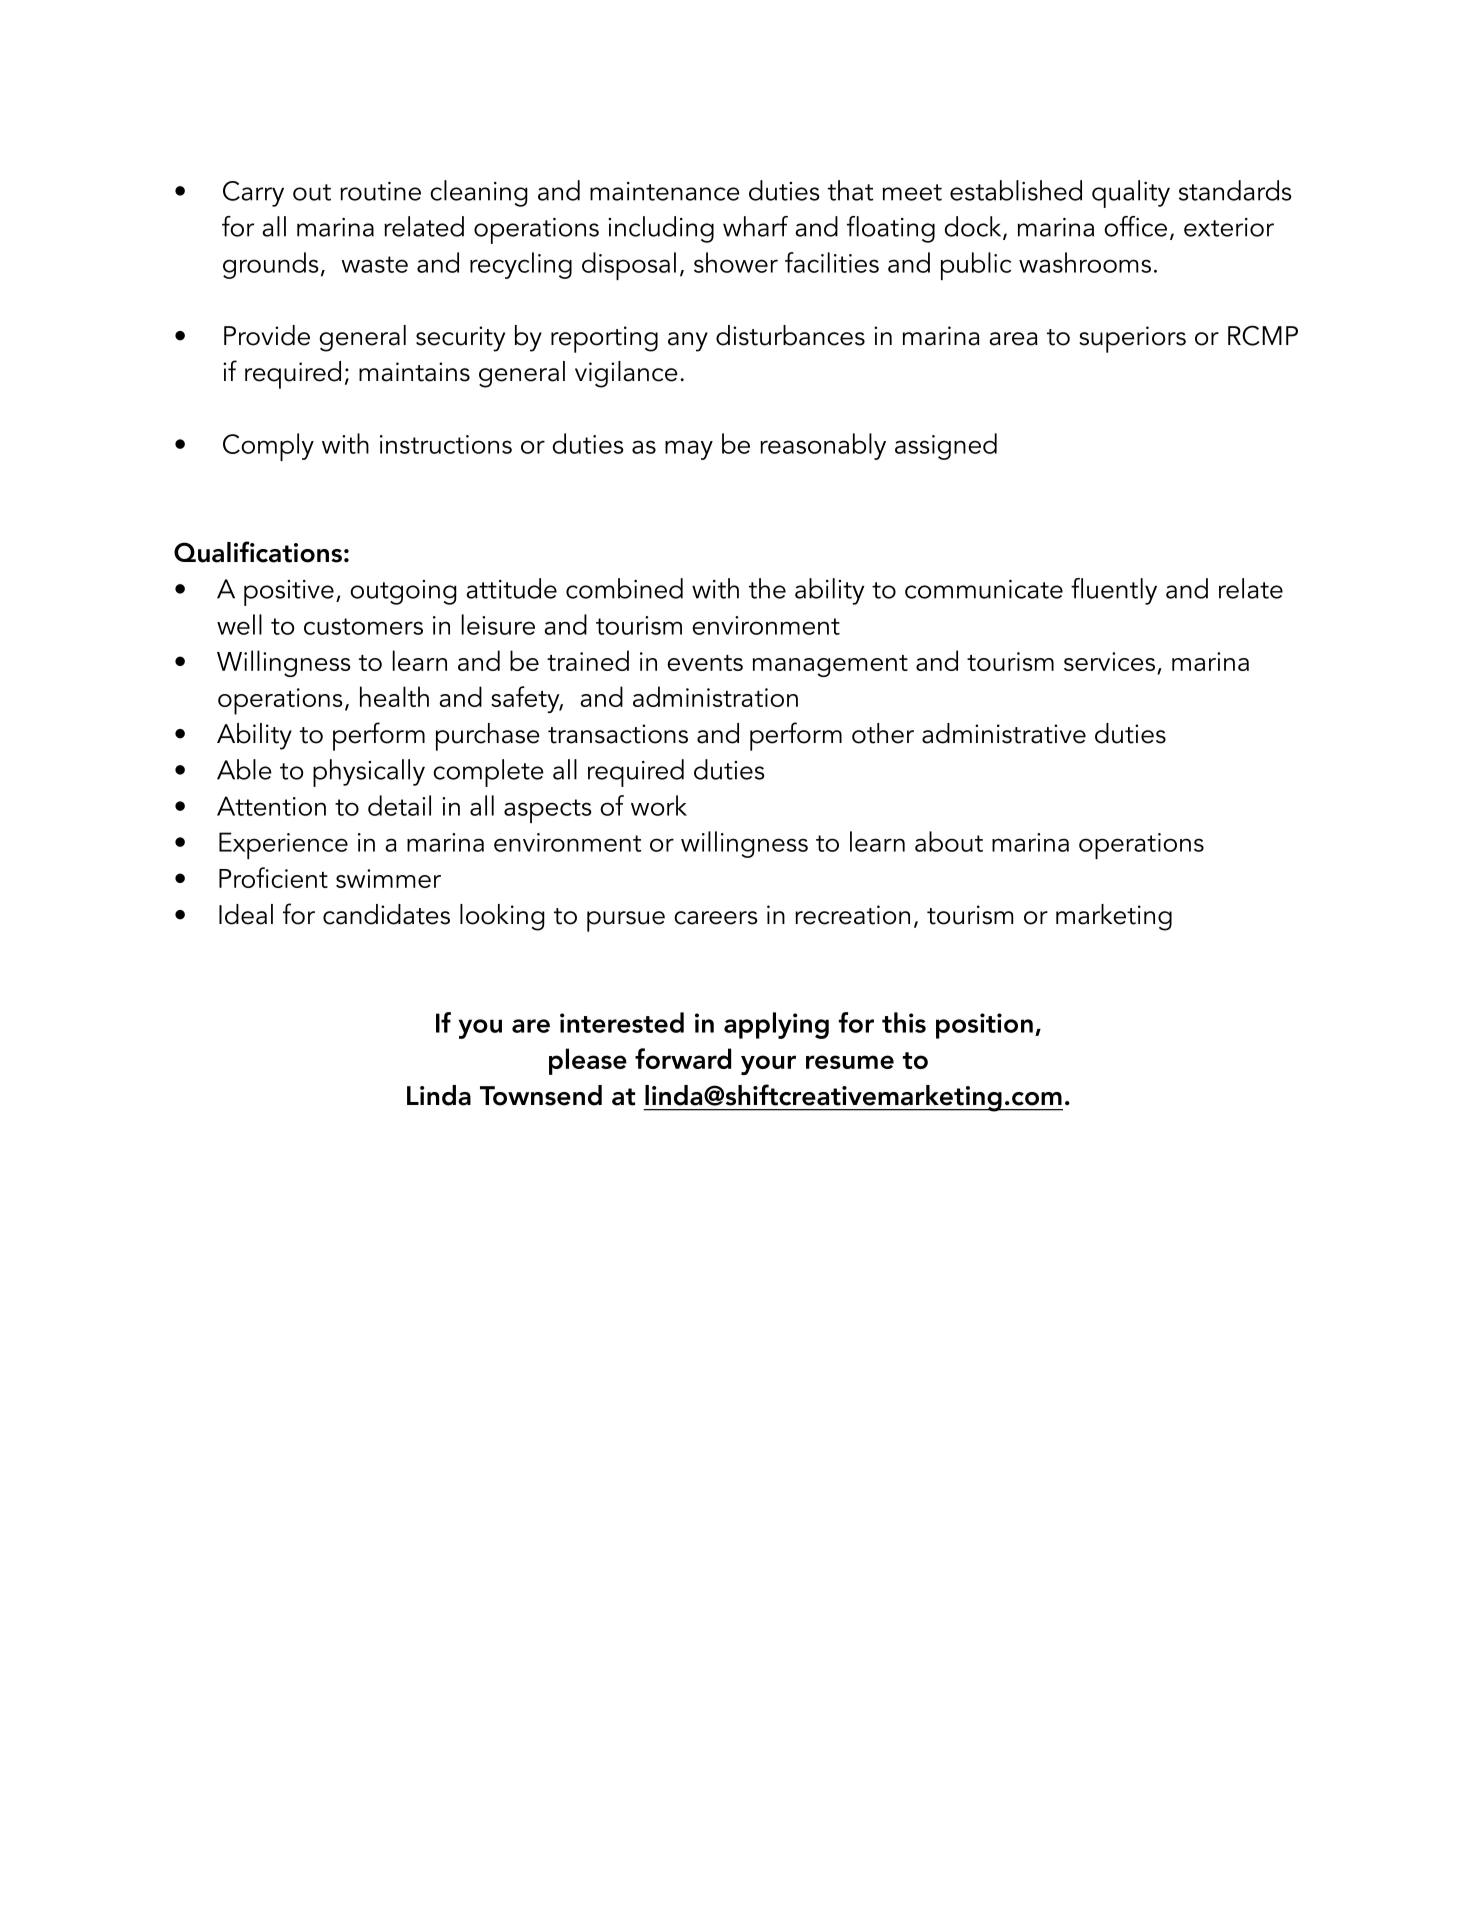 The width and height of the page is (1476, 1911). I want to click on about, so click(949, 841).
